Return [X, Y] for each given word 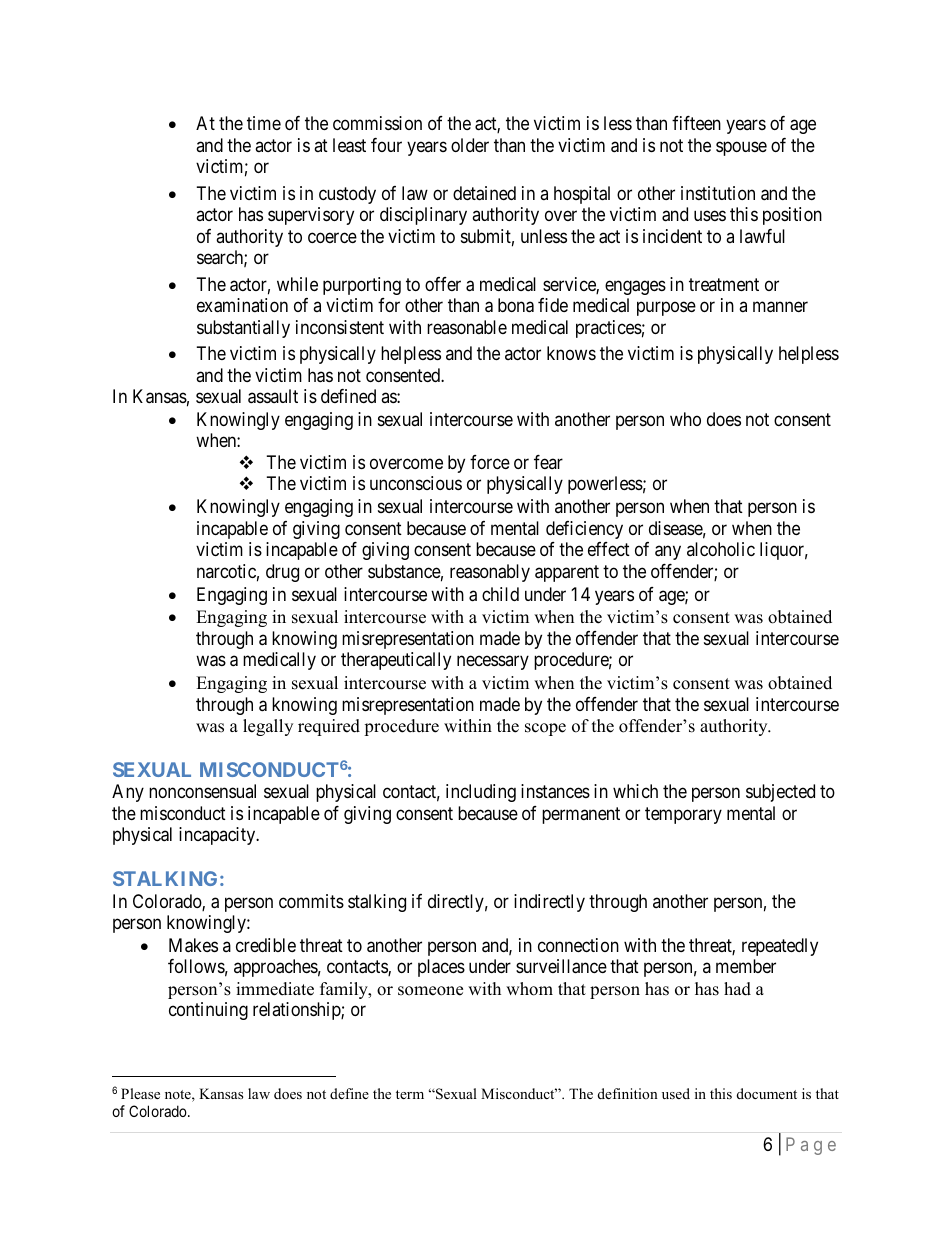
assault [273, 396]
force [490, 462]
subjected [780, 793]
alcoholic [721, 549]
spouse [741, 148]
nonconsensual [202, 791]
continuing [208, 1011]
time [264, 123]
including [481, 793]
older [470, 145]
